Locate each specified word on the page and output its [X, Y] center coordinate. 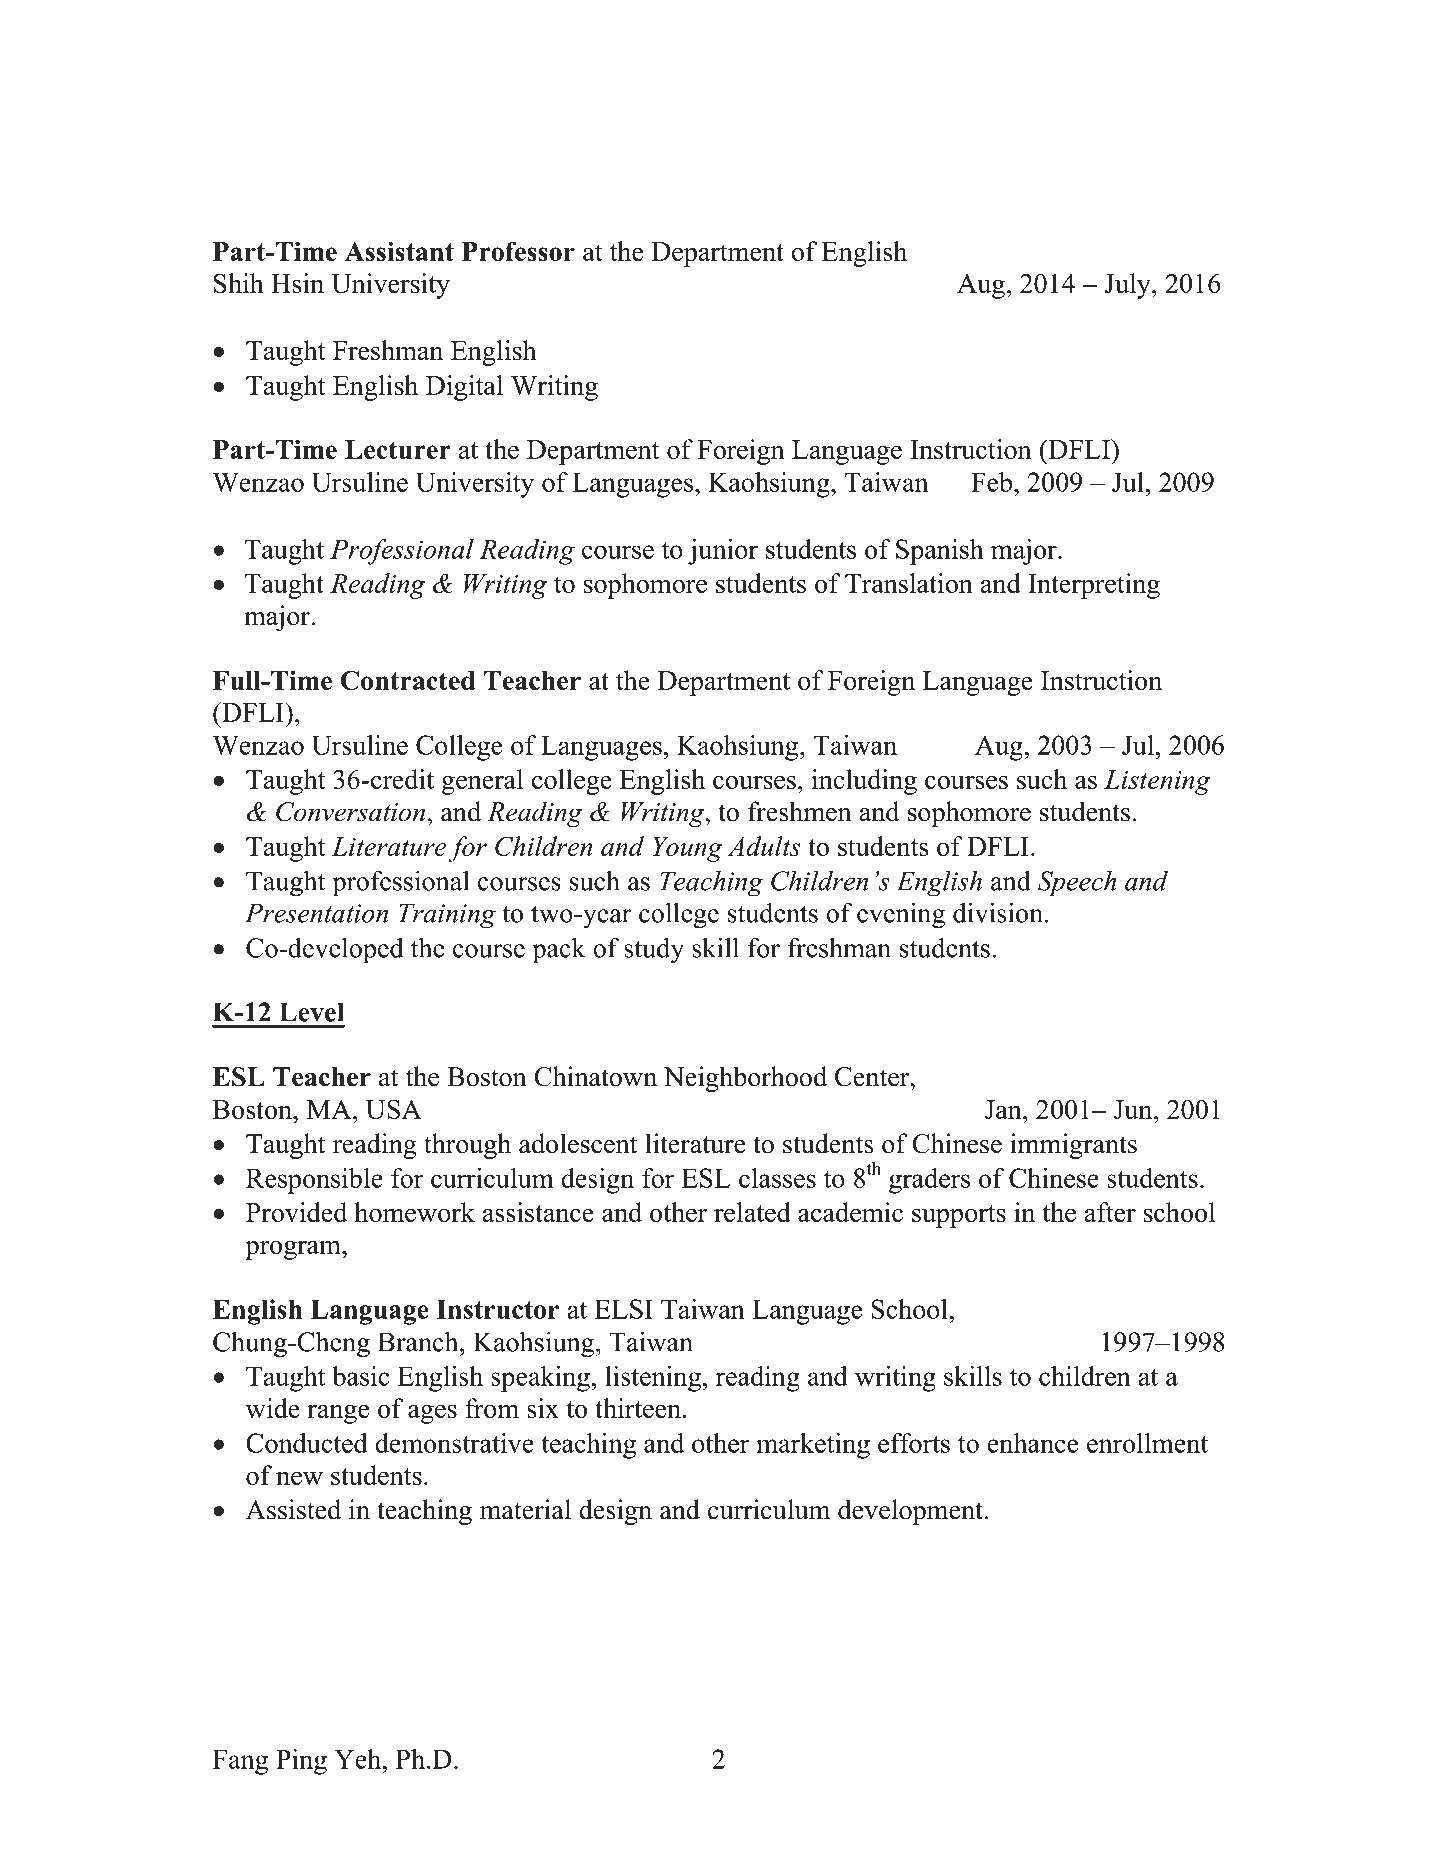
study [654, 950]
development [910, 1512]
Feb [991, 482]
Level [311, 1012]
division [999, 912]
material [525, 1509]
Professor [518, 251]
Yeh [359, 1759]
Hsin [297, 283]
